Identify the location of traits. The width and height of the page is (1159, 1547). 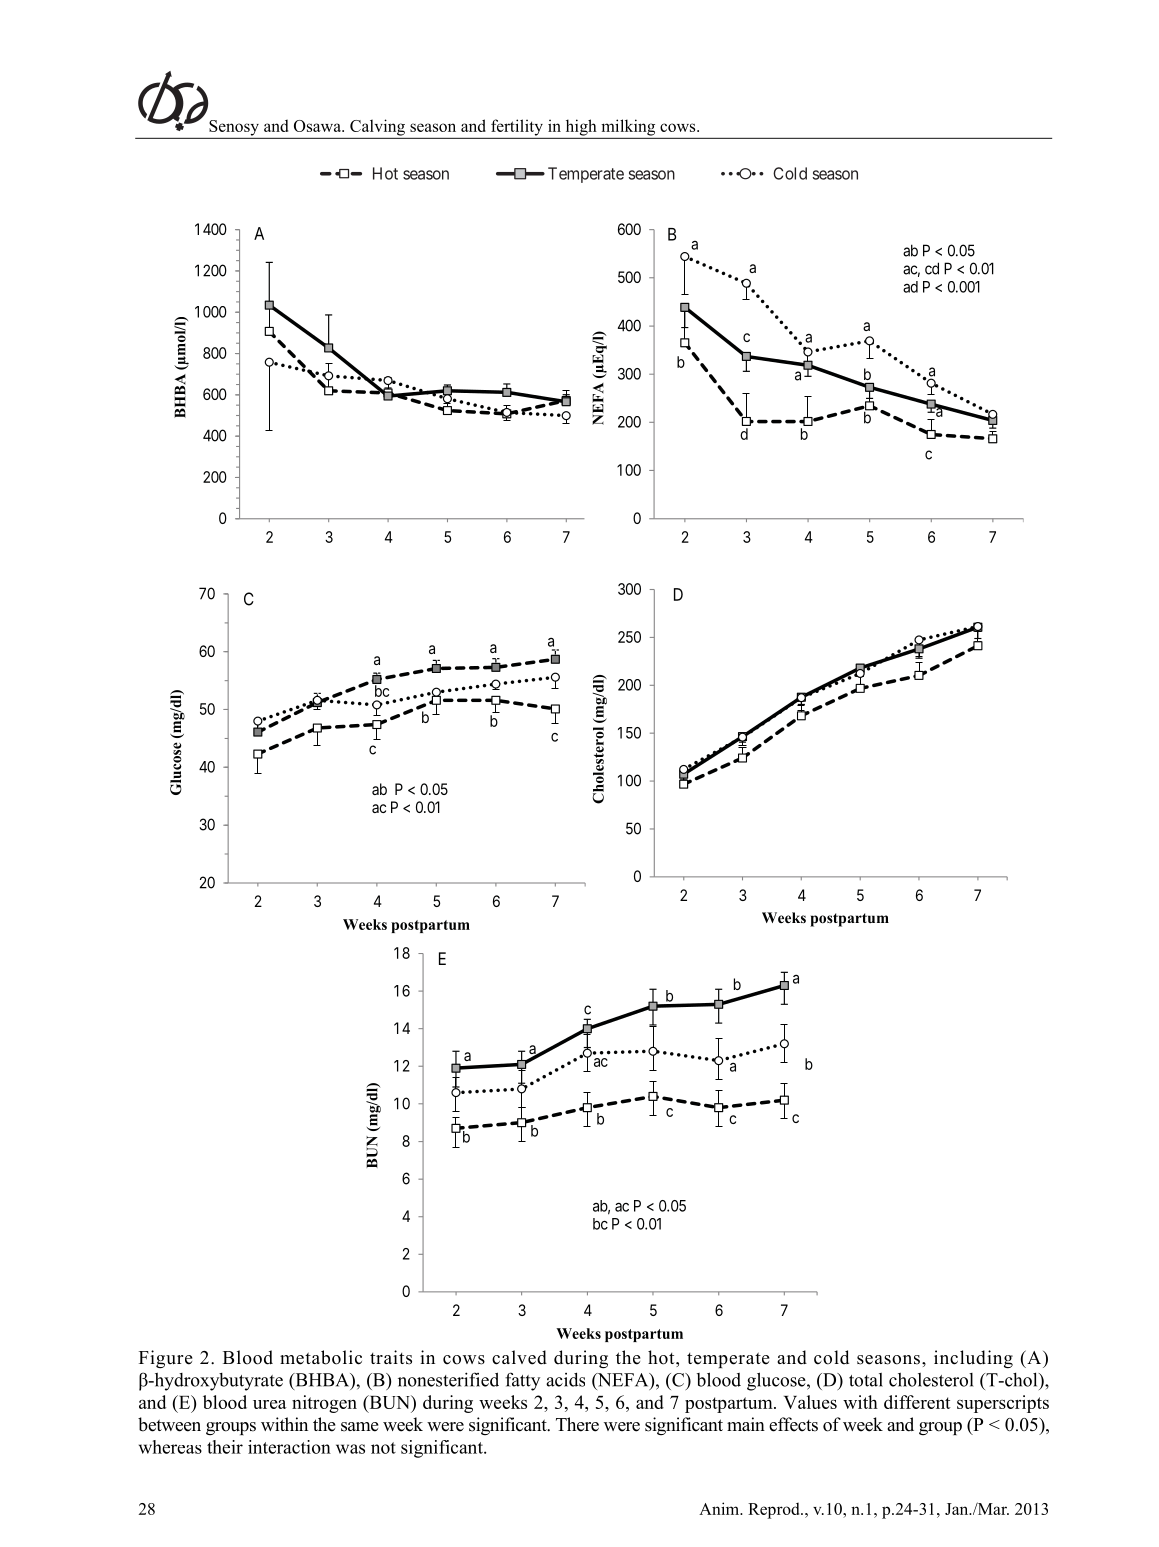
(391, 1357).
